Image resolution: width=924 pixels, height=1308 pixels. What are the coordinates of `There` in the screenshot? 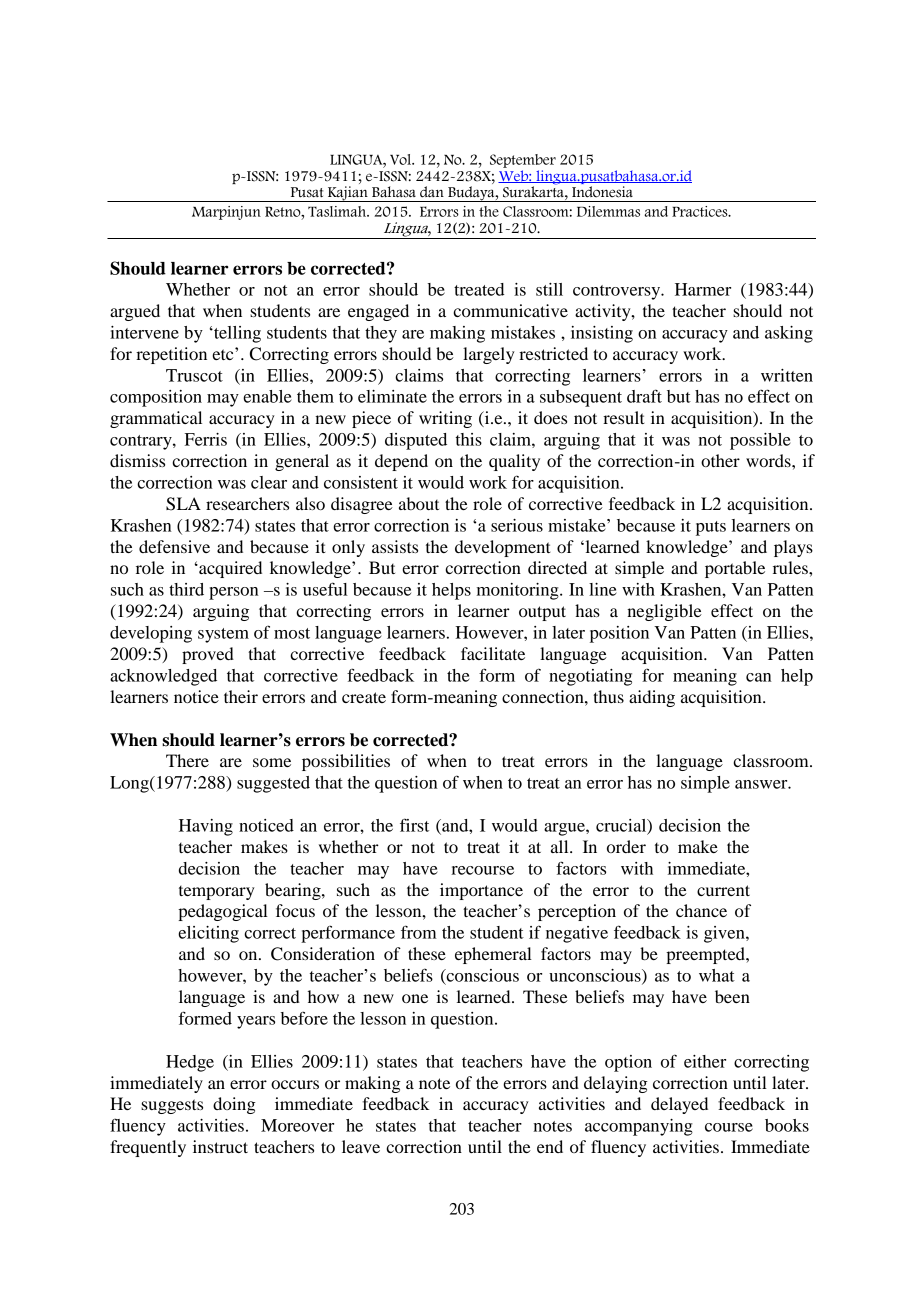 It's located at (187, 760).
